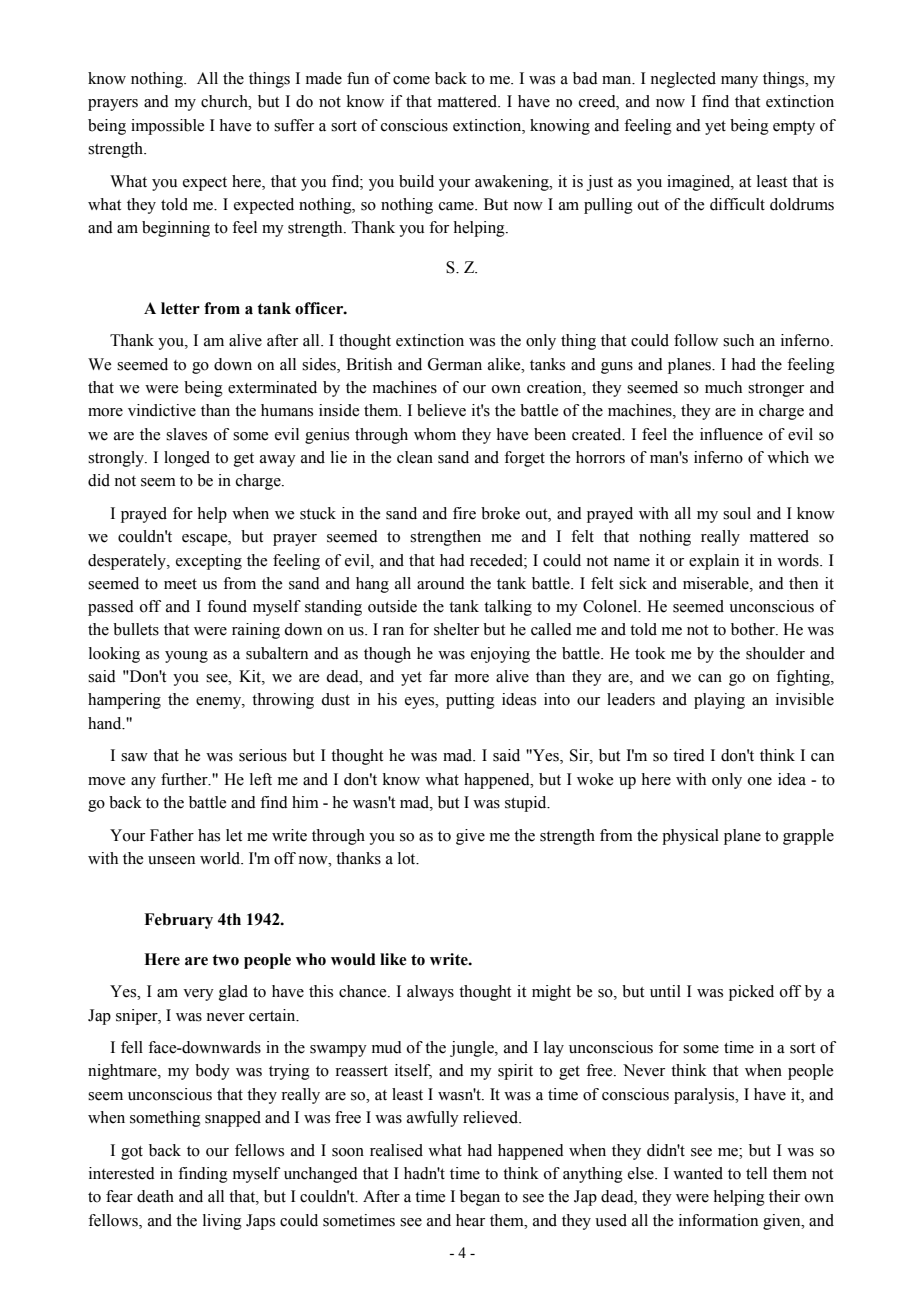 The height and width of the page is (1307, 924). What do you see at coordinates (689, 755) in the page?
I see `tired` at bounding box center [689, 755].
